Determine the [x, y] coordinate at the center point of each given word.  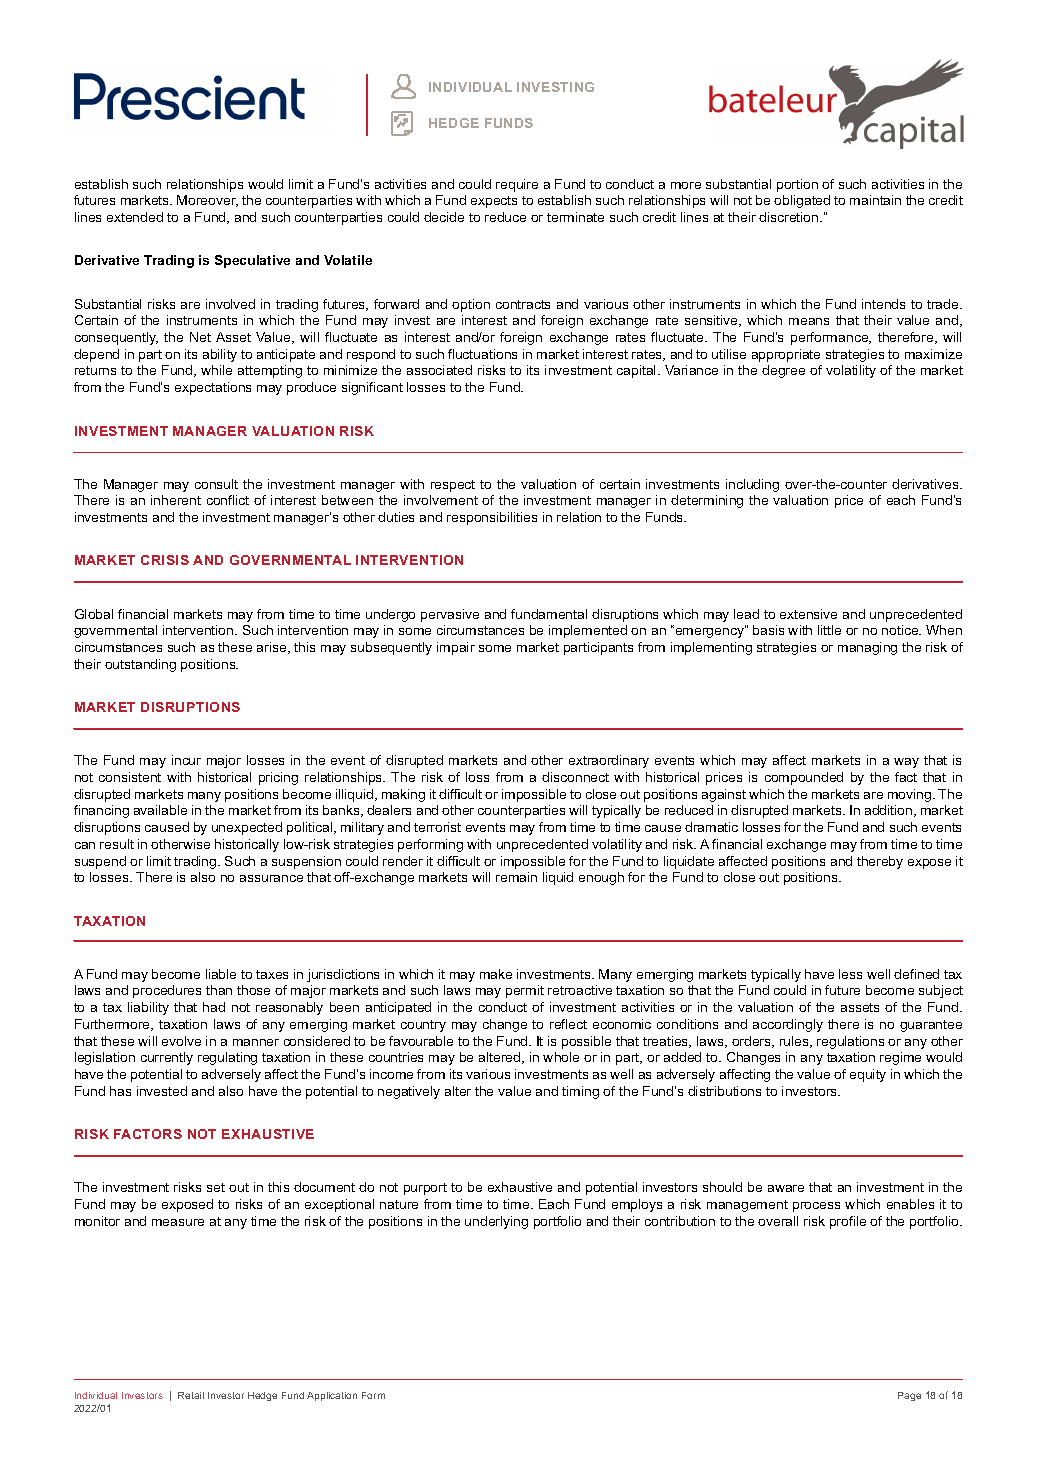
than [219, 990]
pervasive [450, 615]
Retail [191, 1395]
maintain [875, 200]
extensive [808, 614]
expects [494, 202]
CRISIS [165, 560]
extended [135, 217]
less [850, 974]
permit [525, 991]
